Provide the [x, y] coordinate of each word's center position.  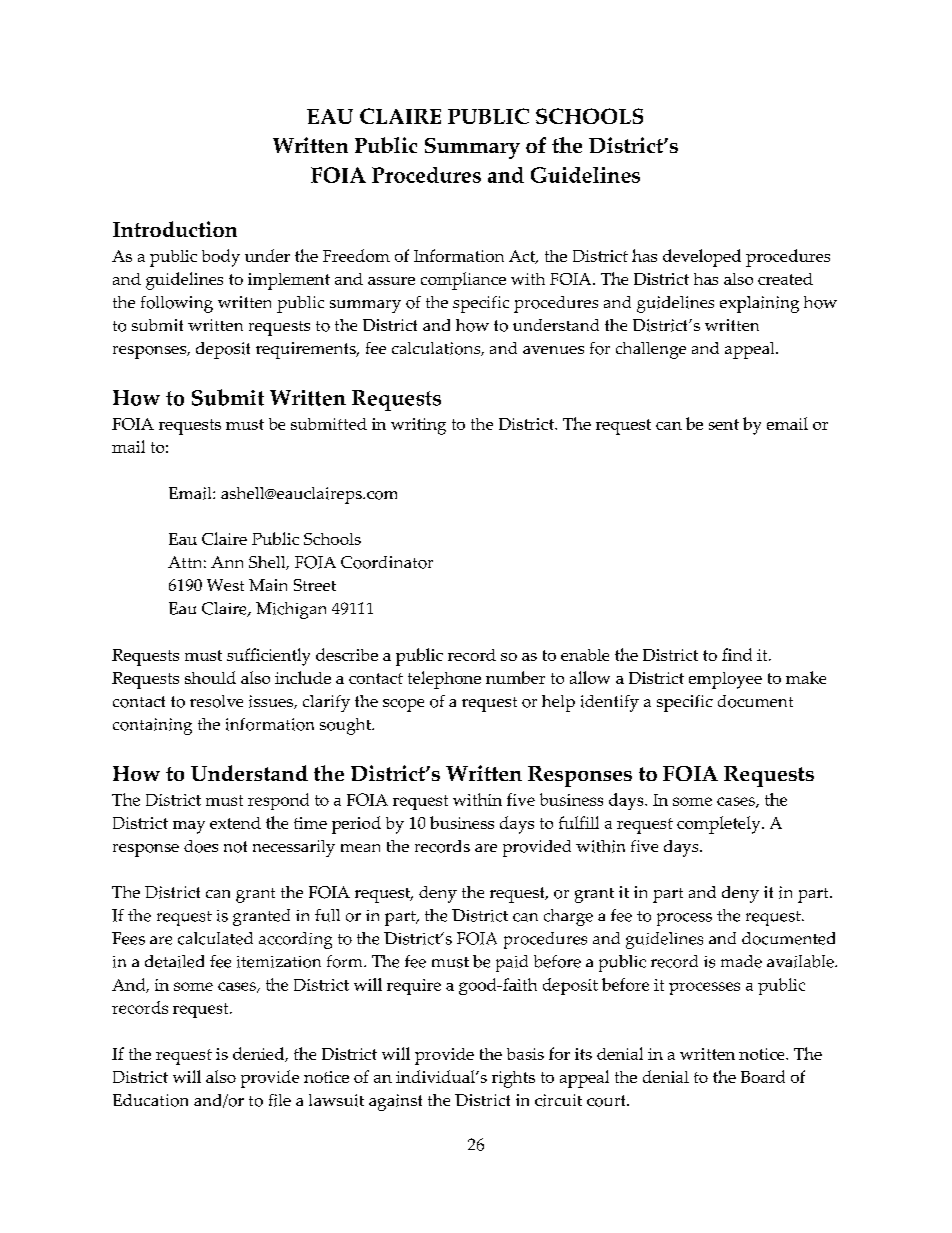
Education [150, 1100]
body [221, 258]
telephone [444, 680]
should [210, 677]
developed [702, 258]
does [201, 846]
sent [724, 424]
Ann [227, 562]
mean [360, 848]
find [737, 654]
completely [720, 825]
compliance [463, 281]
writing [418, 426]
